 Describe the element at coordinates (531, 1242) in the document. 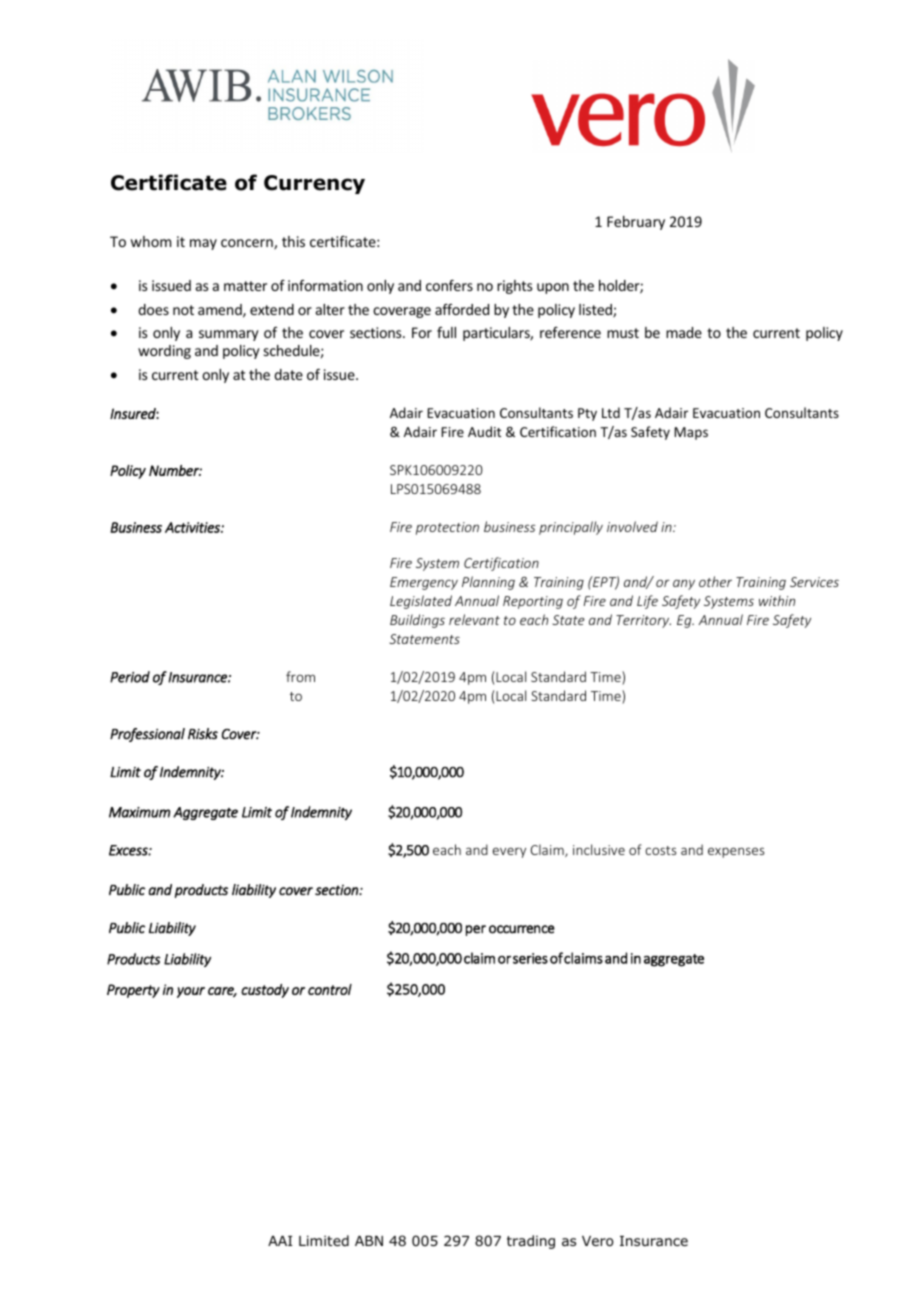

I see `trading` at that location.
